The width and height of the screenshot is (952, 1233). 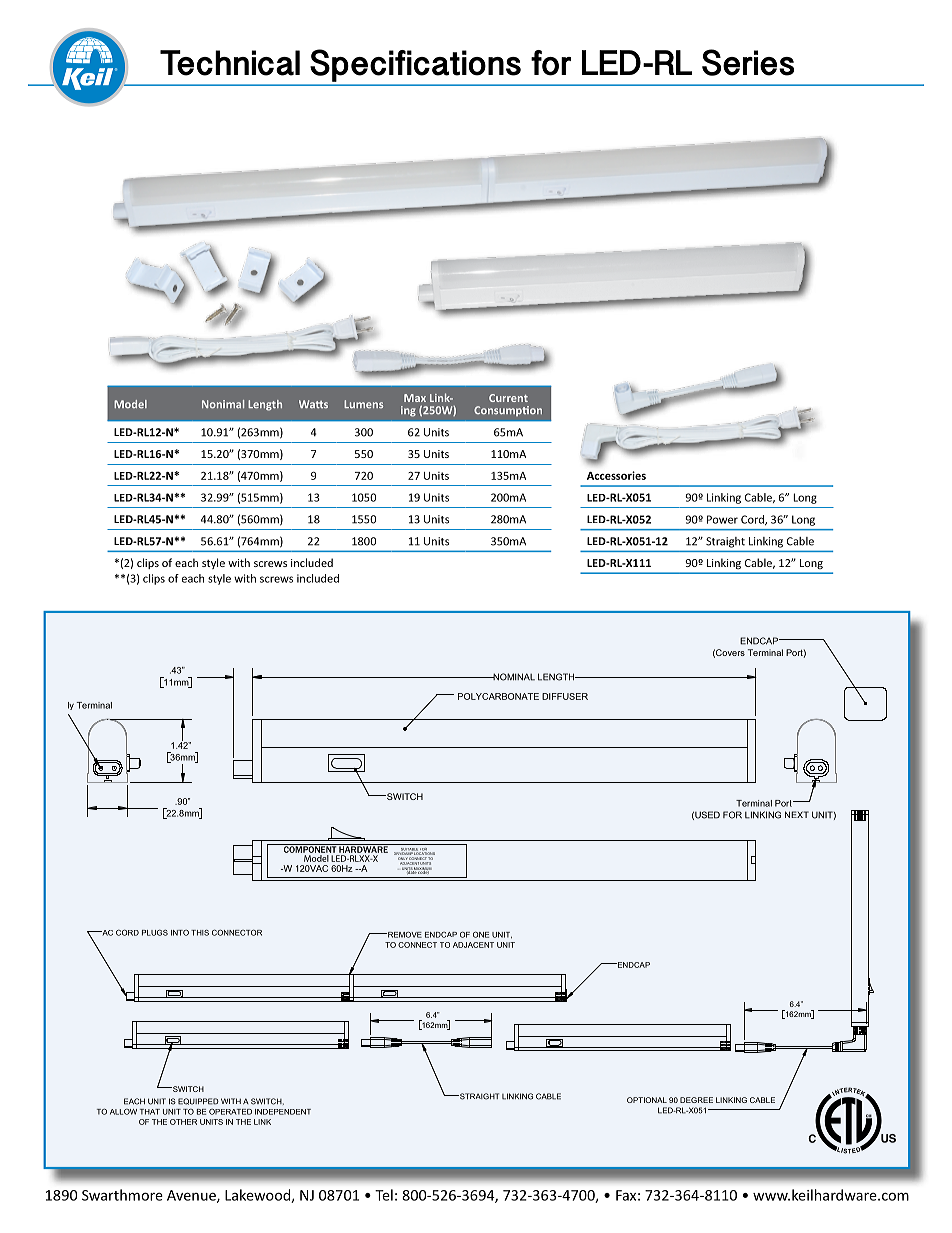 What do you see at coordinates (696, 1100) in the screenshot?
I see `DEGREE` at bounding box center [696, 1100].
